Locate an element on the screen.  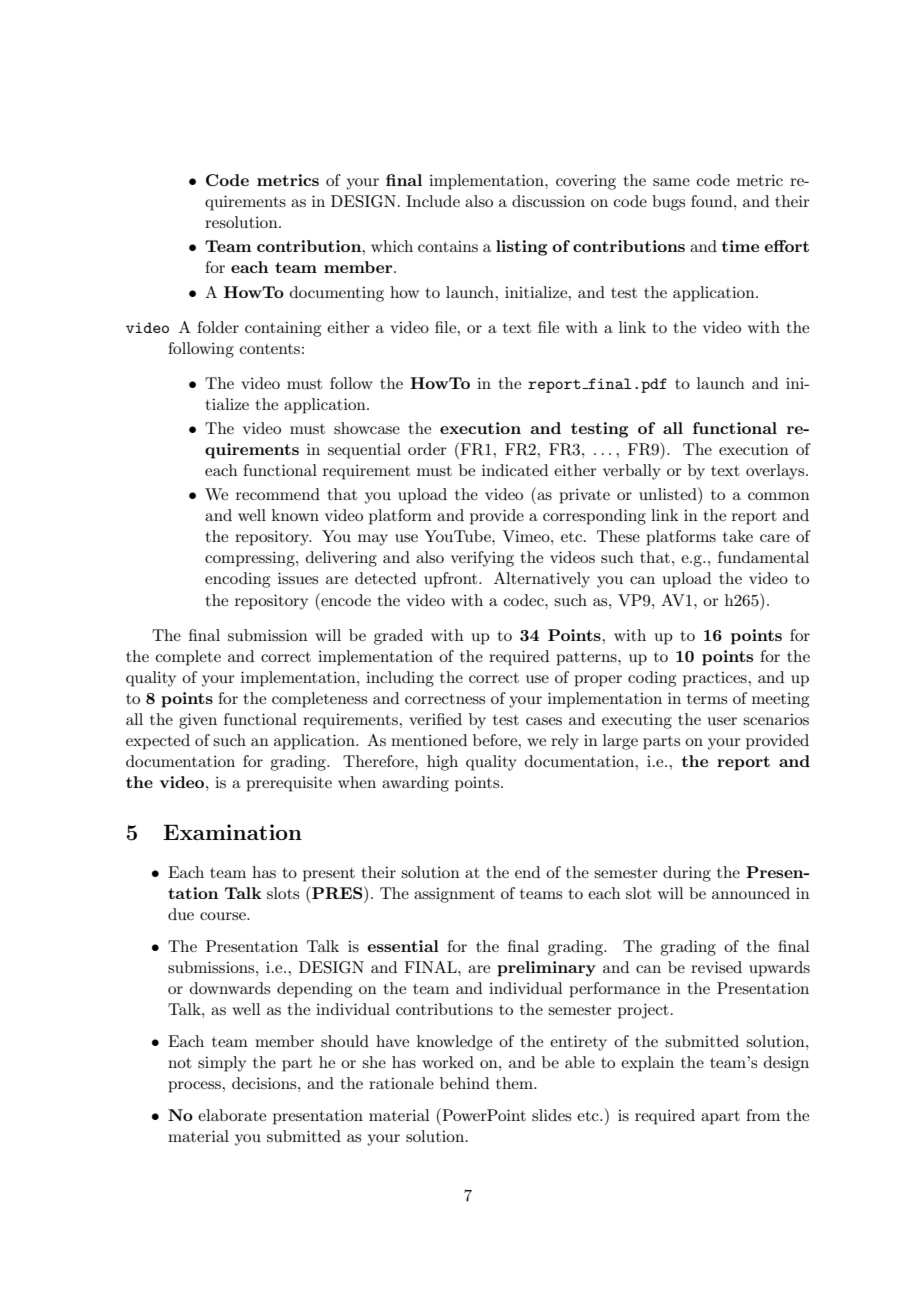
documenting is located at coordinates (337, 294).
